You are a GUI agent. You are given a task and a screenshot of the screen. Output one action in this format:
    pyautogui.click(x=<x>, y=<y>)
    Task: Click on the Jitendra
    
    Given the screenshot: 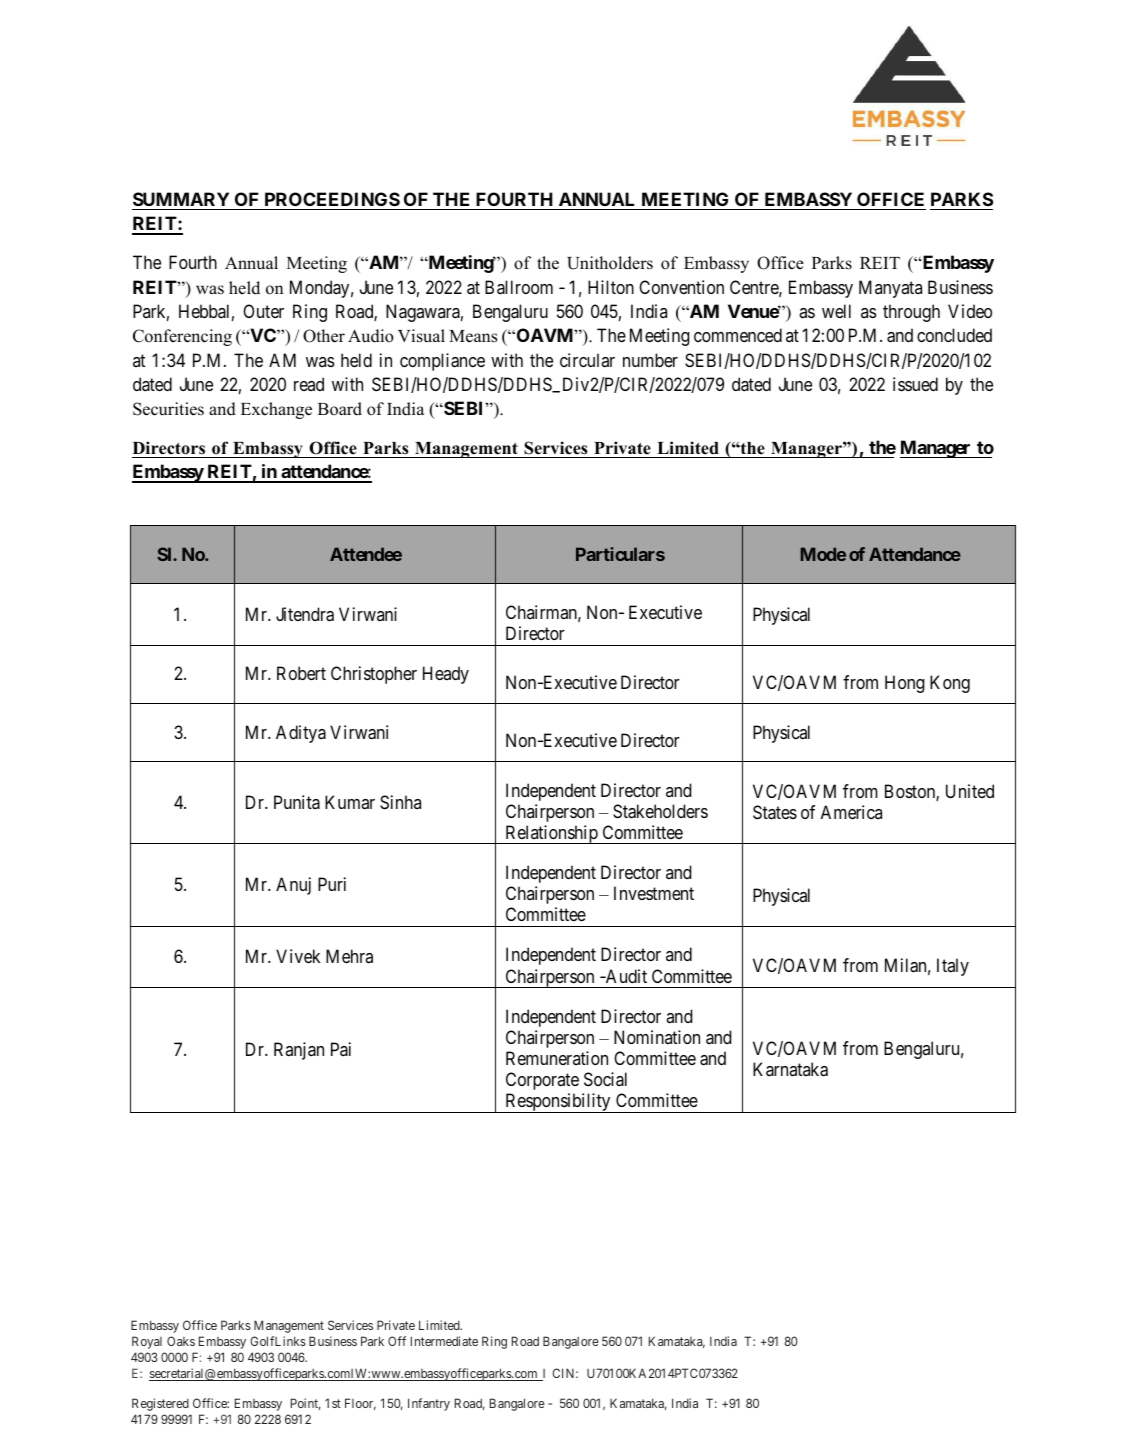 What is the action you would take?
    pyautogui.click(x=305, y=614)
